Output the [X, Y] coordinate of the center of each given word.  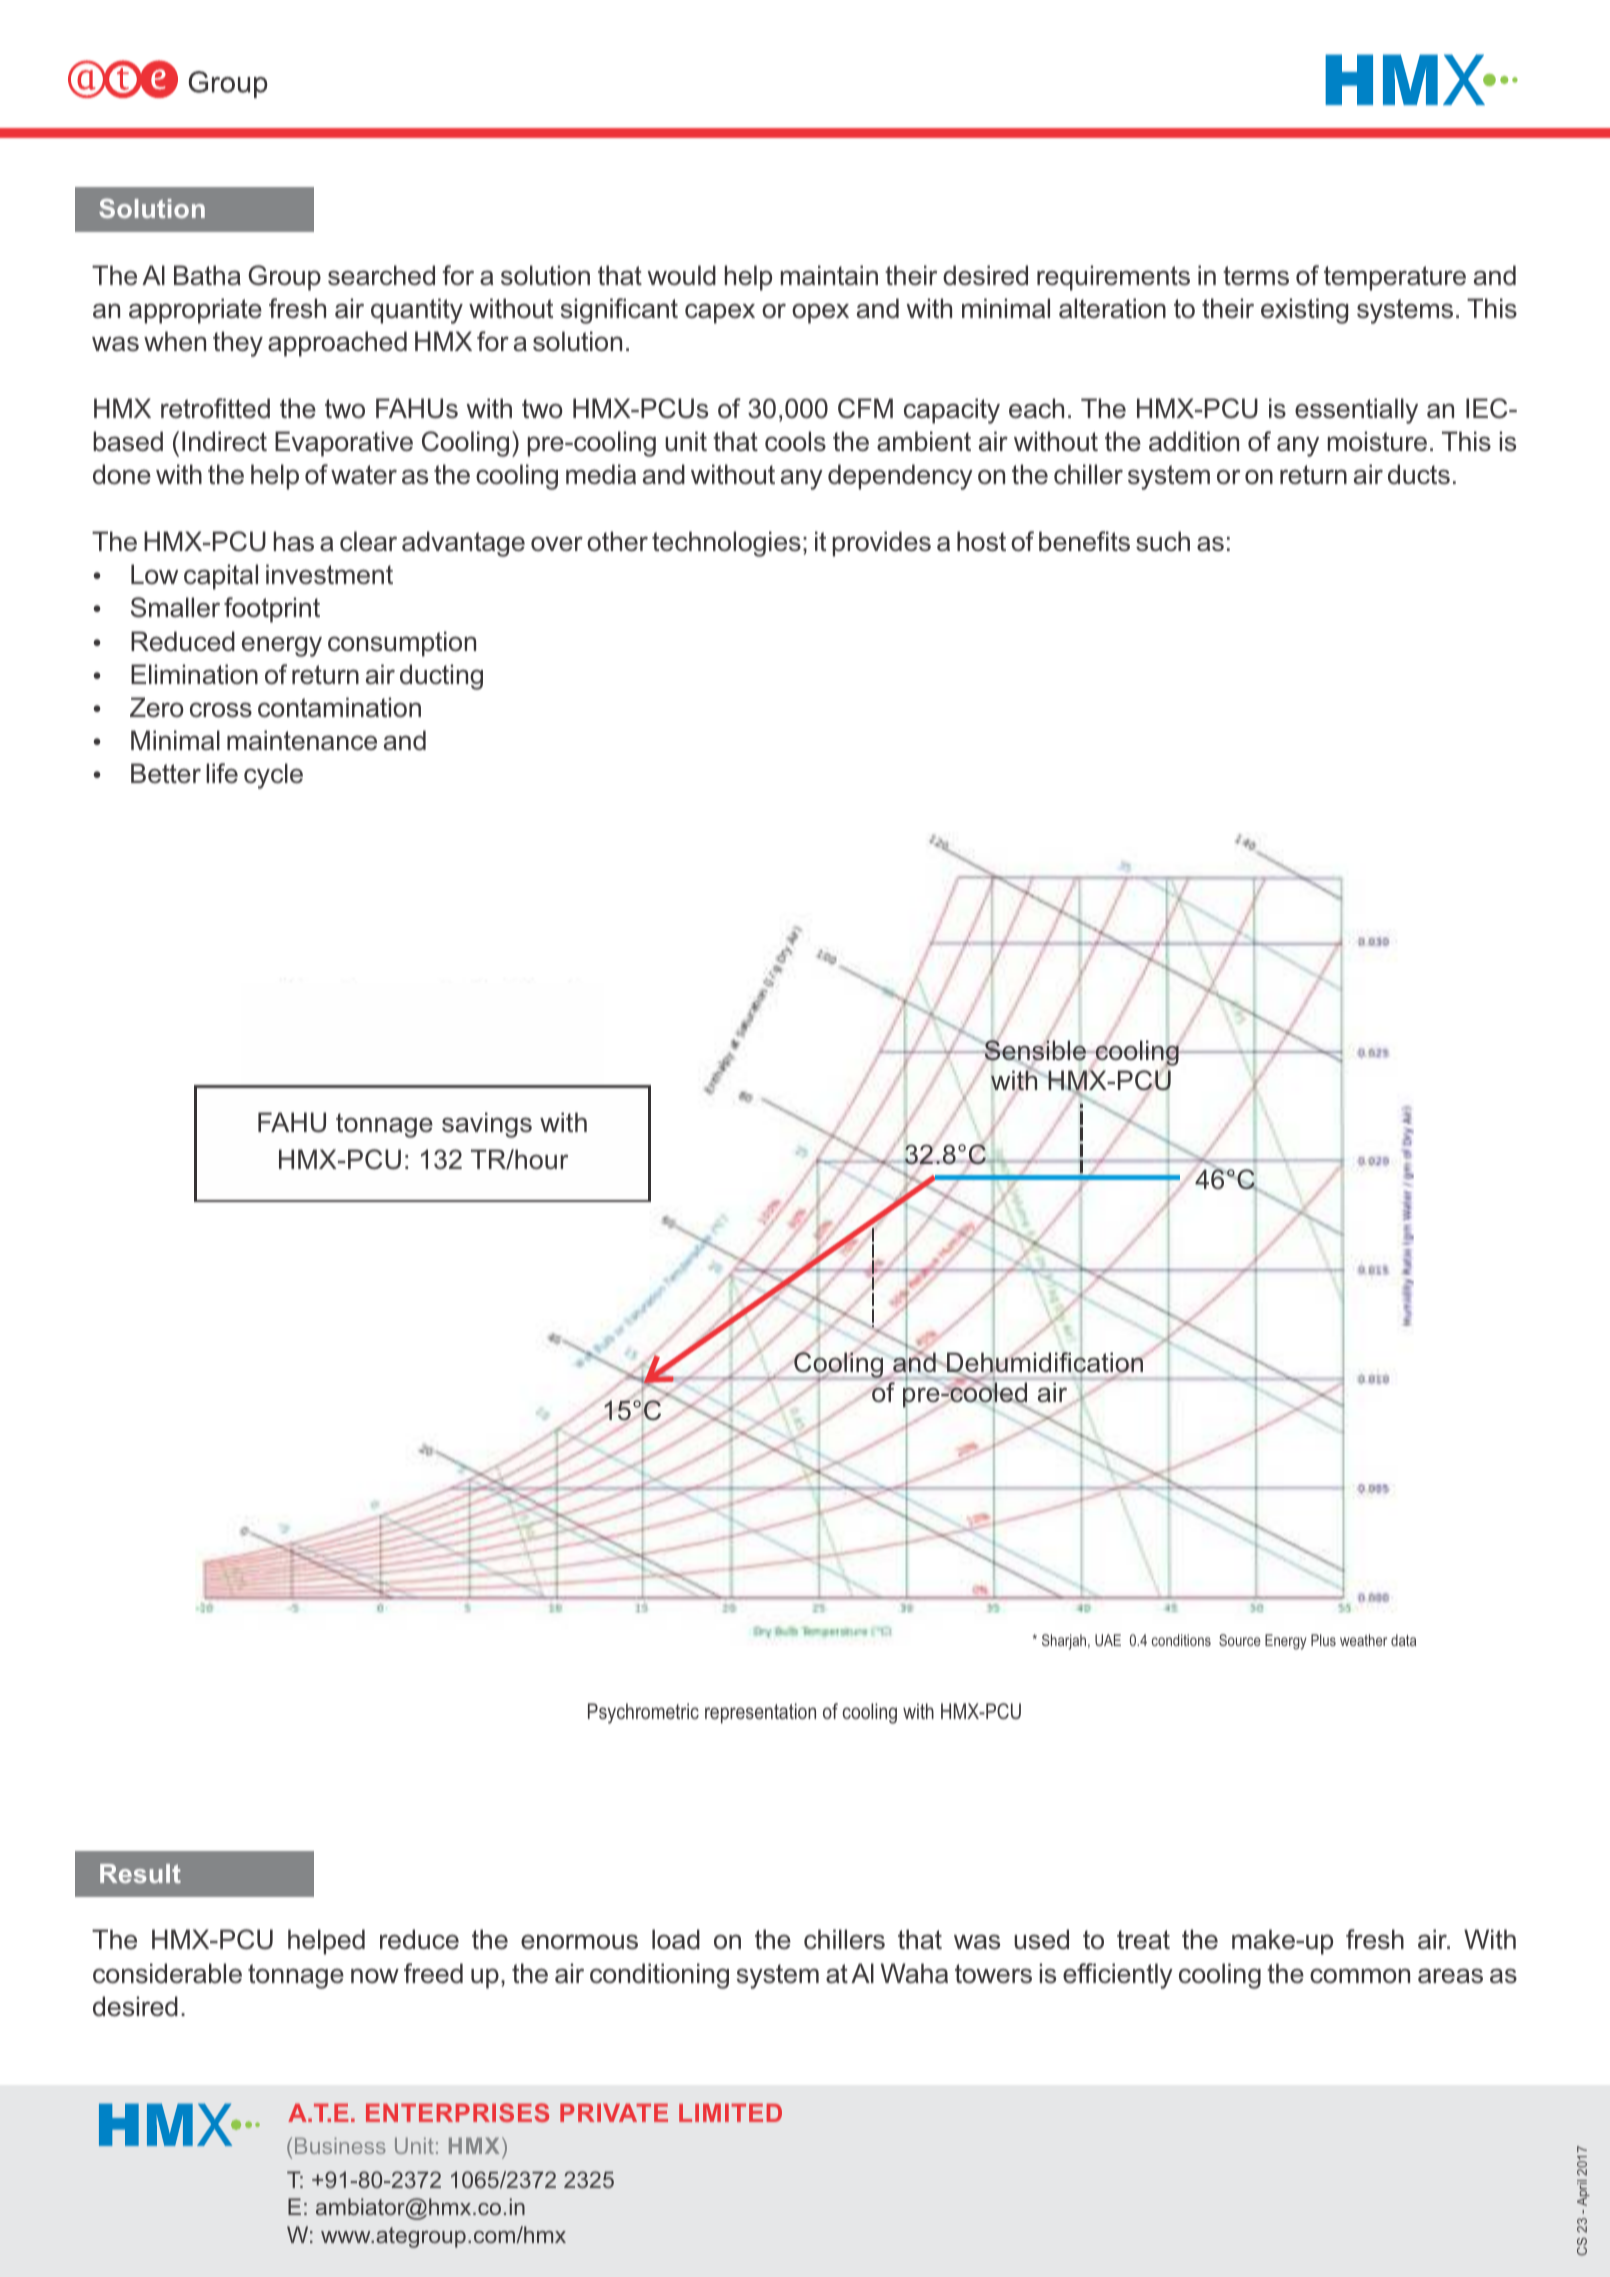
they [238, 344]
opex [820, 313]
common [1360, 1976]
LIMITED [730, 2113]
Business [340, 2146]
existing [1304, 311]
